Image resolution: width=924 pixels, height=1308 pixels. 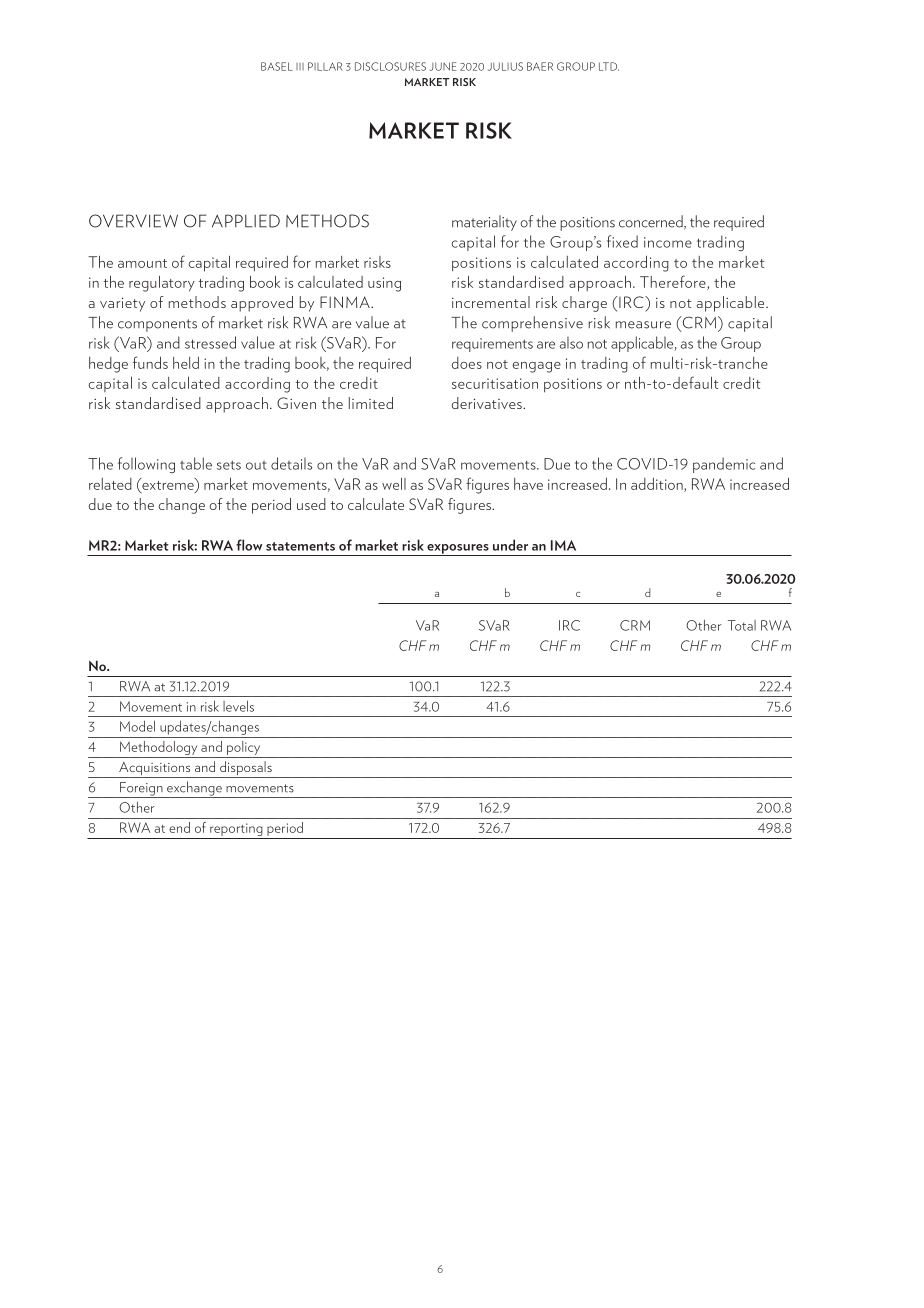 What do you see at coordinates (442, 66) in the screenshot?
I see `June` at bounding box center [442, 66].
